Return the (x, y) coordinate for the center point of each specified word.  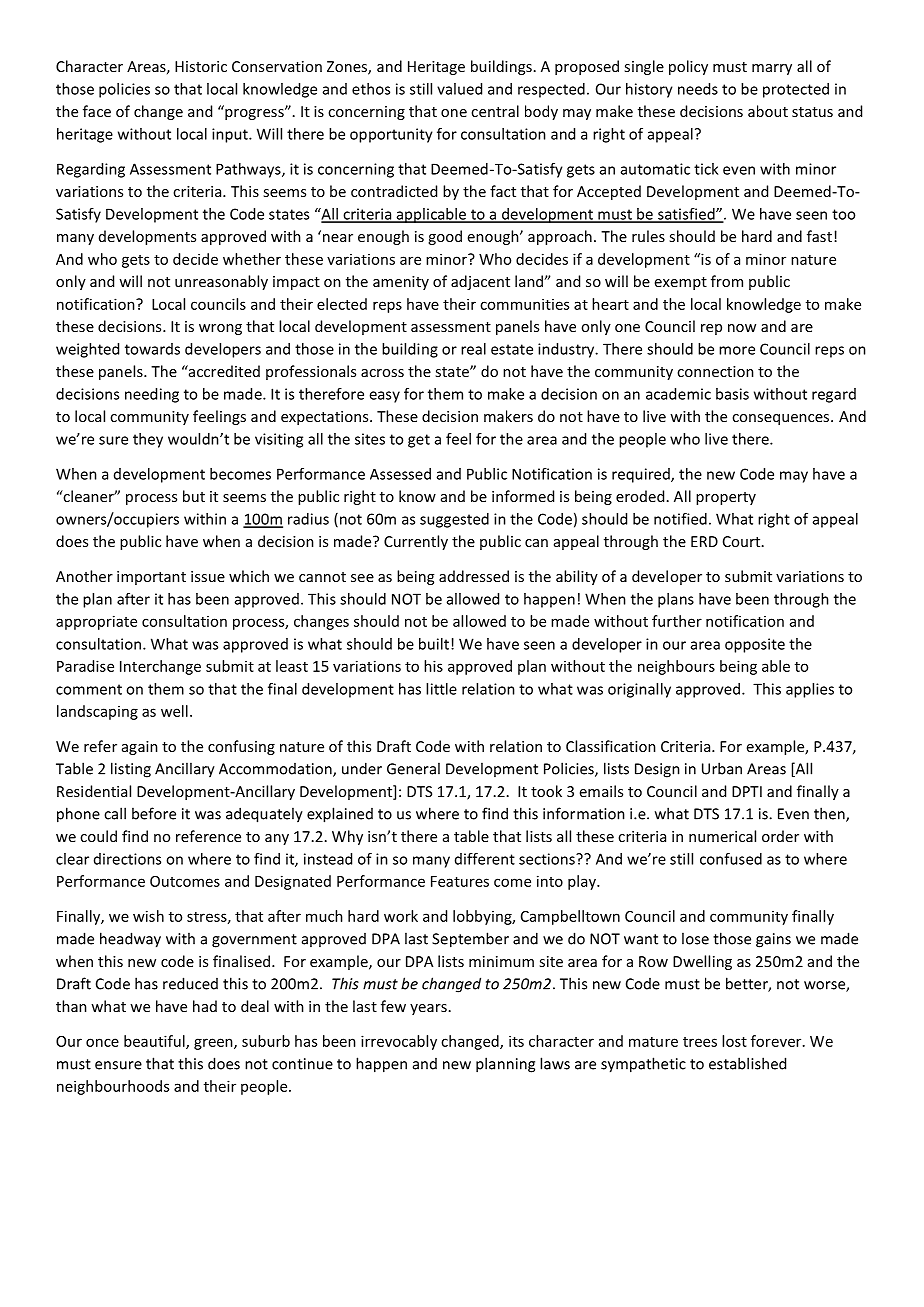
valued (459, 89)
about (768, 111)
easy (384, 397)
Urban (722, 768)
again (140, 748)
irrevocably (399, 1042)
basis (732, 394)
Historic (201, 66)
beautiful (155, 1042)
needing (152, 395)
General (413, 768)
